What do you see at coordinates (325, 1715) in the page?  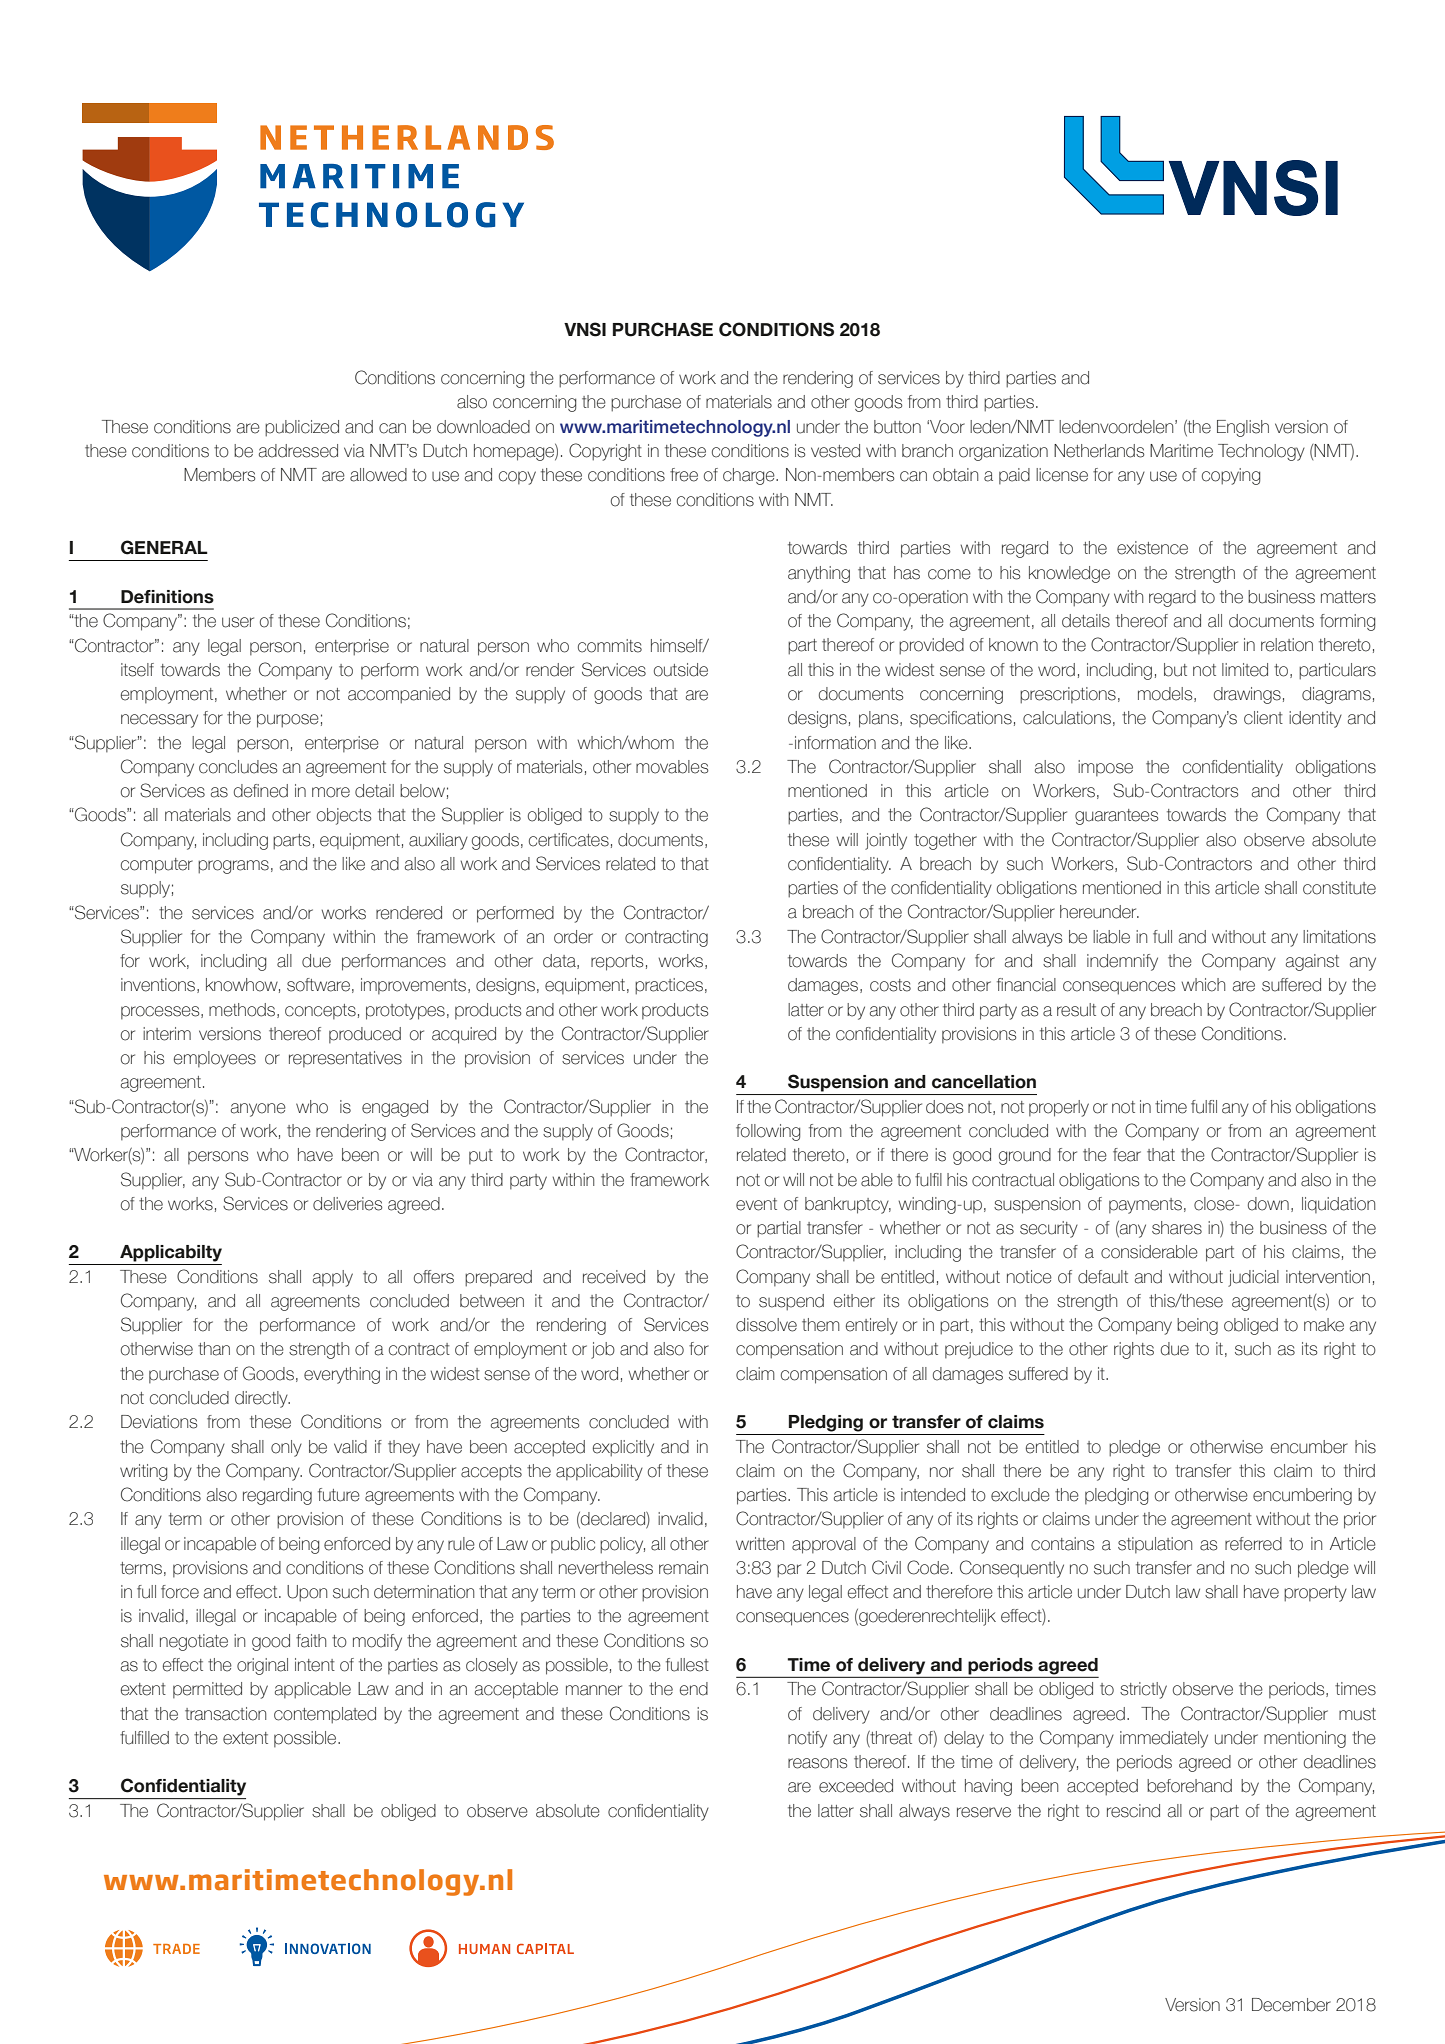 I see `contemplated` at bounding box center [325, 1715].
